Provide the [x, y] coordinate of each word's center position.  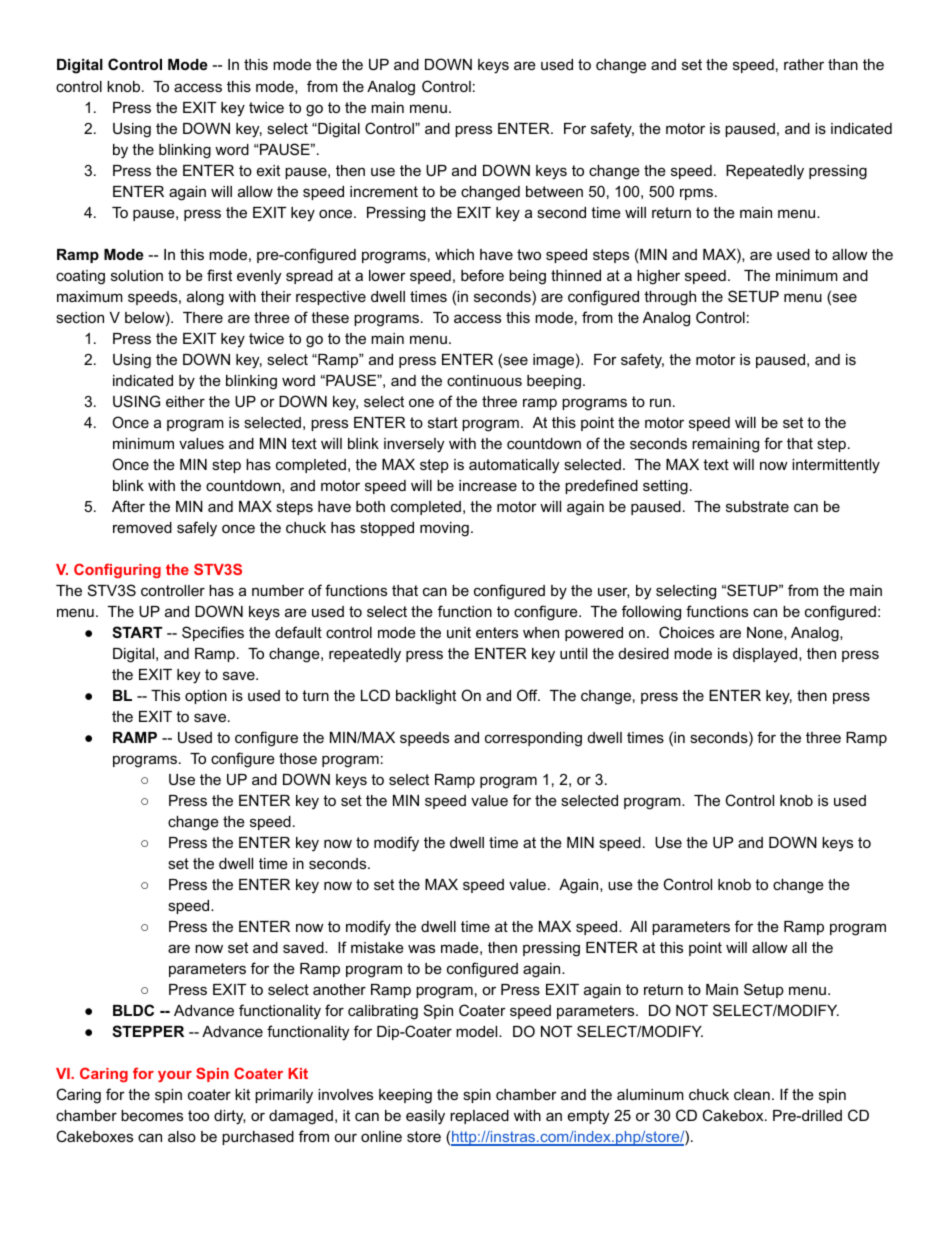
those [298, 758]
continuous [484, 380]
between [554, 191]
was [421, 948]
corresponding [533, 739]
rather [804, 64]
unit [459, 632]
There [203, 317]
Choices [686, 632]
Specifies [213, 633]
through [670, 298]
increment [384, 191]
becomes [152, 1115]
